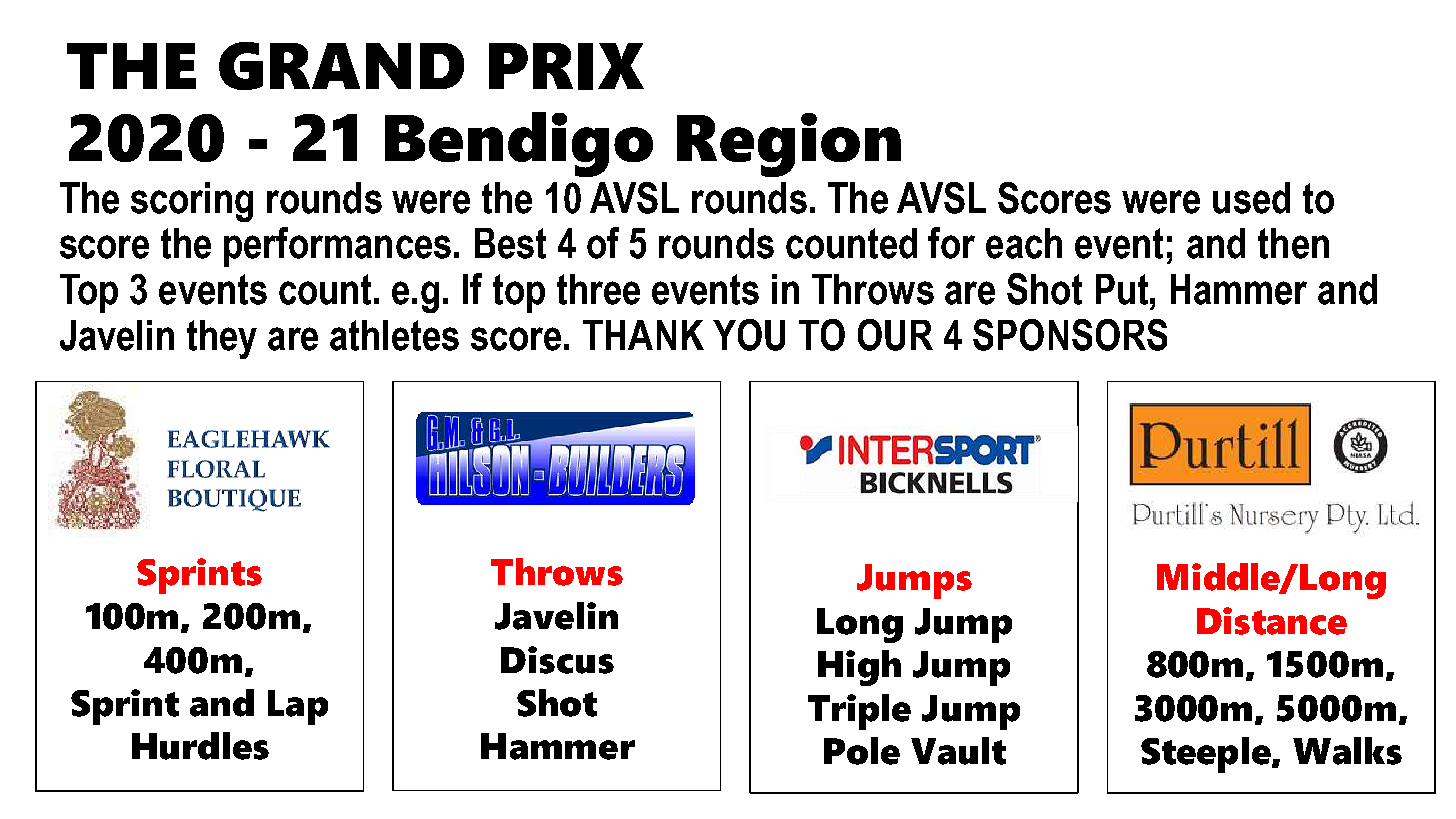 This screenshot has width=1456, height=819. Describe the element at coordinates (1251, 198) in the screenshot. I see `used` at that location.
